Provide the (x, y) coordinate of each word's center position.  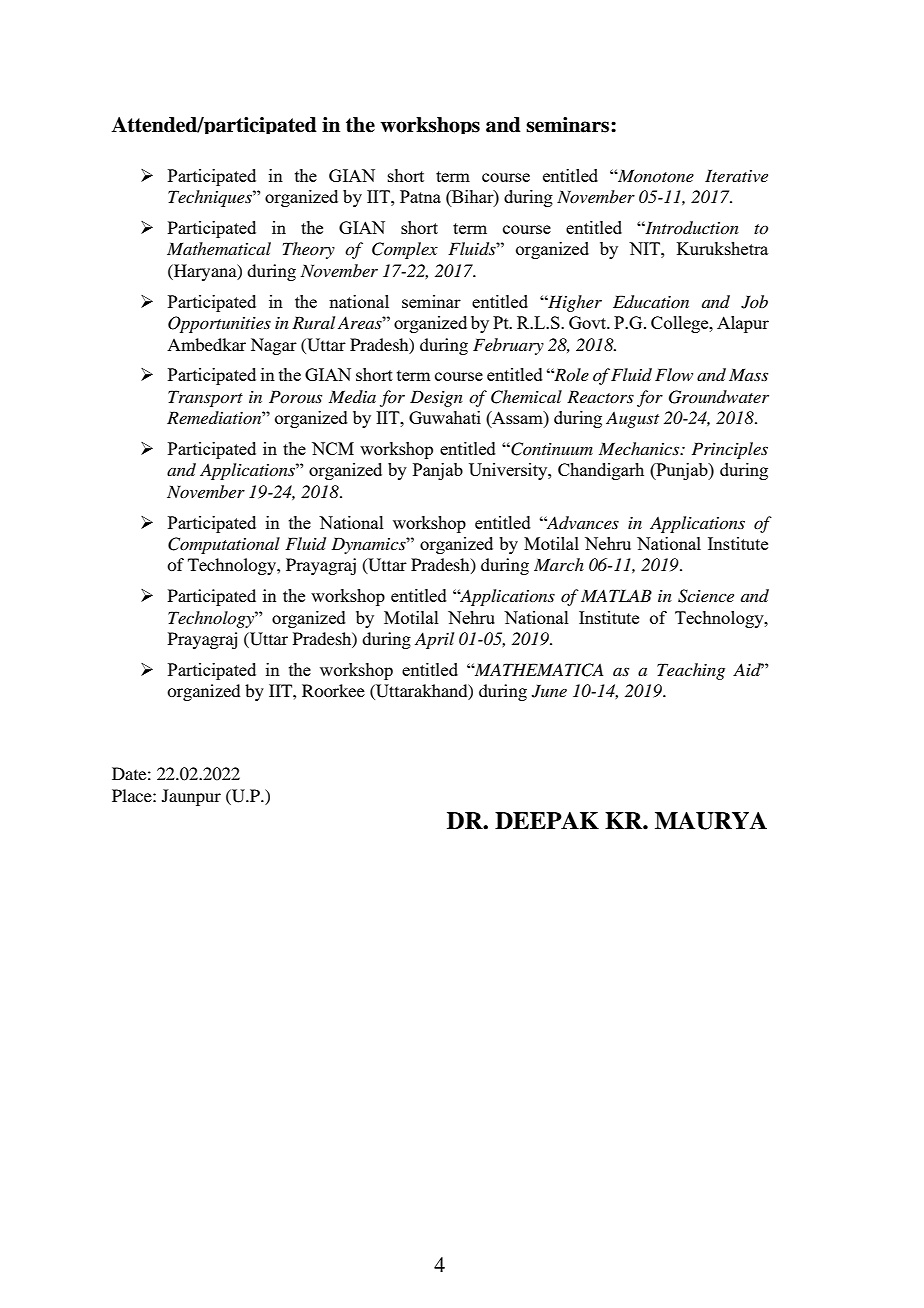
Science (706, 596)
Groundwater (719, 397)
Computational (224, 545)
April (434, 640)
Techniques (211, 198)
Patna (420, 196)
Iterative (736, 175)
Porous (295, 396)
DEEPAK (547, 820)
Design (436, 398)
